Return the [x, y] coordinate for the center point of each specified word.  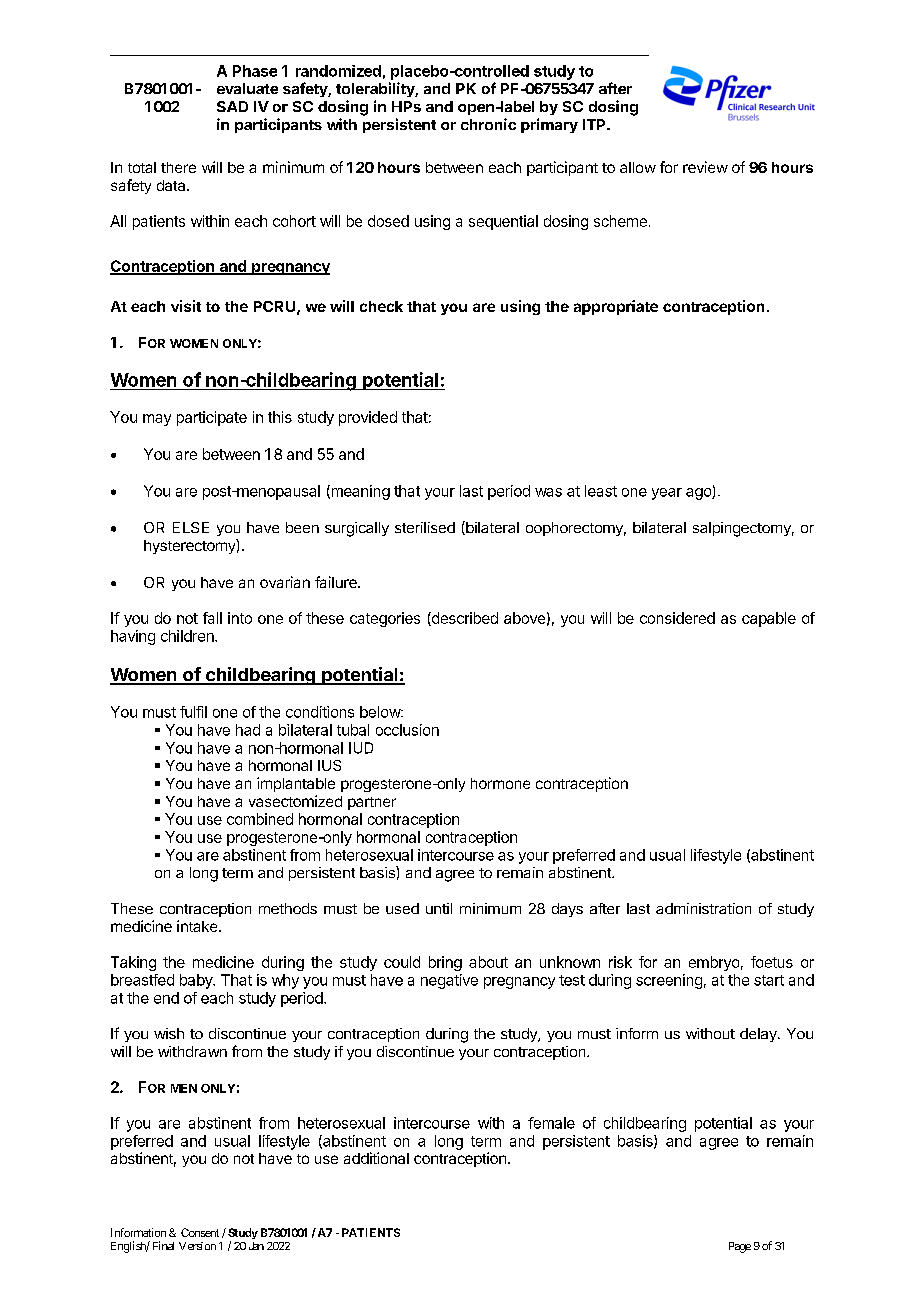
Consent [200, 1232]
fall [212, 618]
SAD [232, 106]
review [705, 167]
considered [677, 618]
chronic [488, 124]
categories [385, 619]
